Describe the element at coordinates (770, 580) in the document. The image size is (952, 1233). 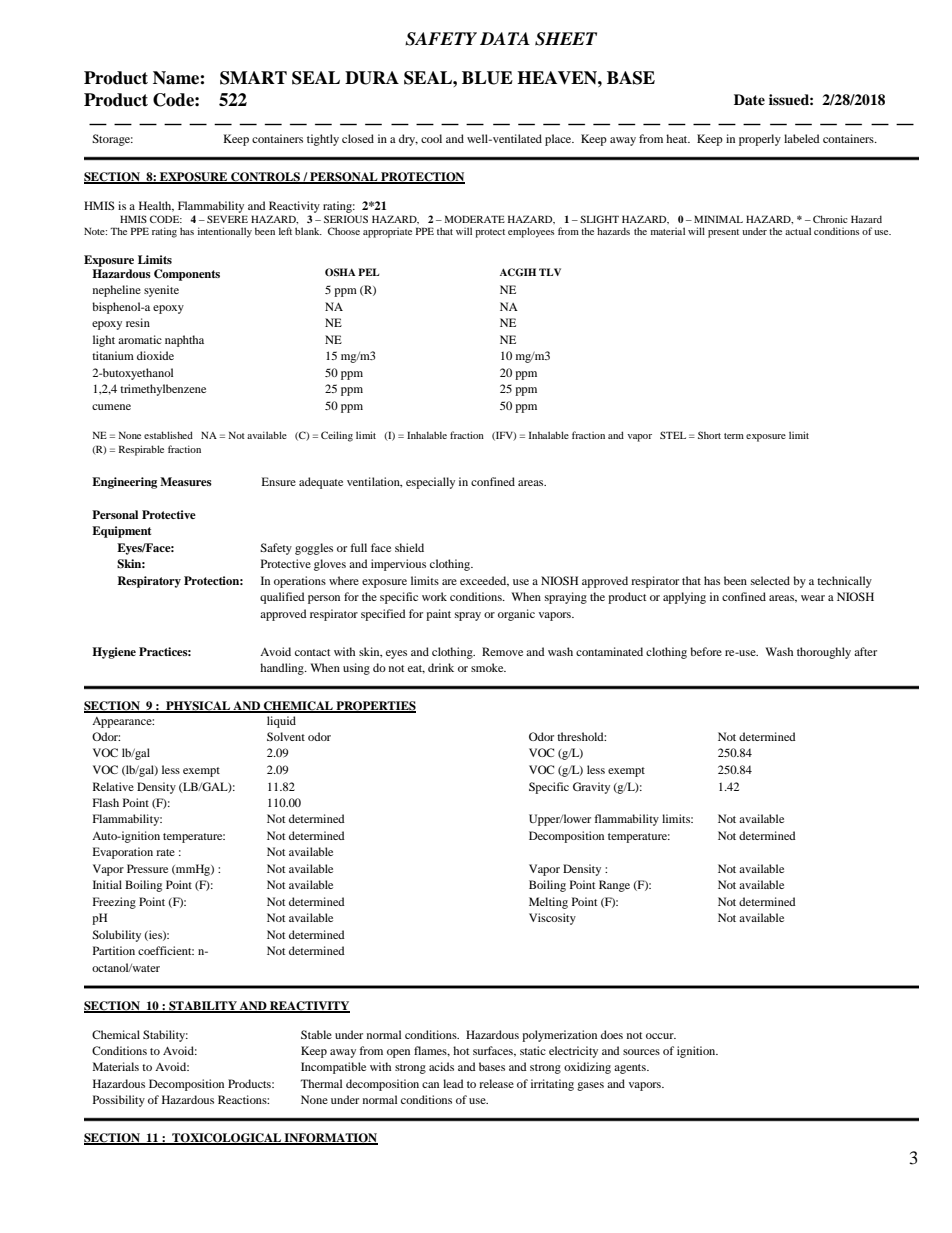
I see `selected` at that location.
